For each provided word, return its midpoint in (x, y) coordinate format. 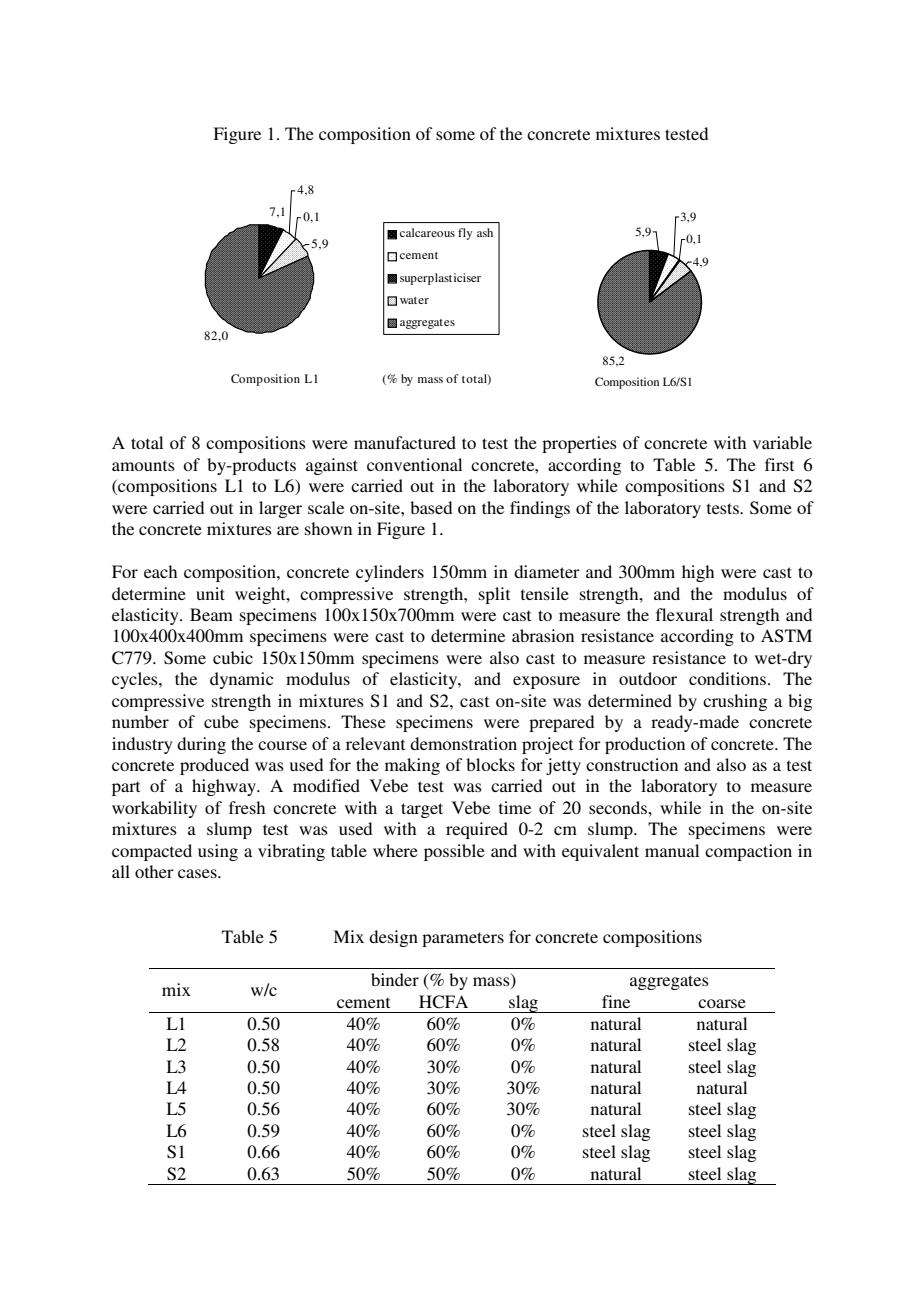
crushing (735, 702)
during (201, 745)
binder (395, 979)
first (779, 464)
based (431, 507)
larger (280, 509)
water (414, 300)
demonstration (463, 743)
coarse (722, 1003)
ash (485, 232)
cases (198, 873)
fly (465, 234)
